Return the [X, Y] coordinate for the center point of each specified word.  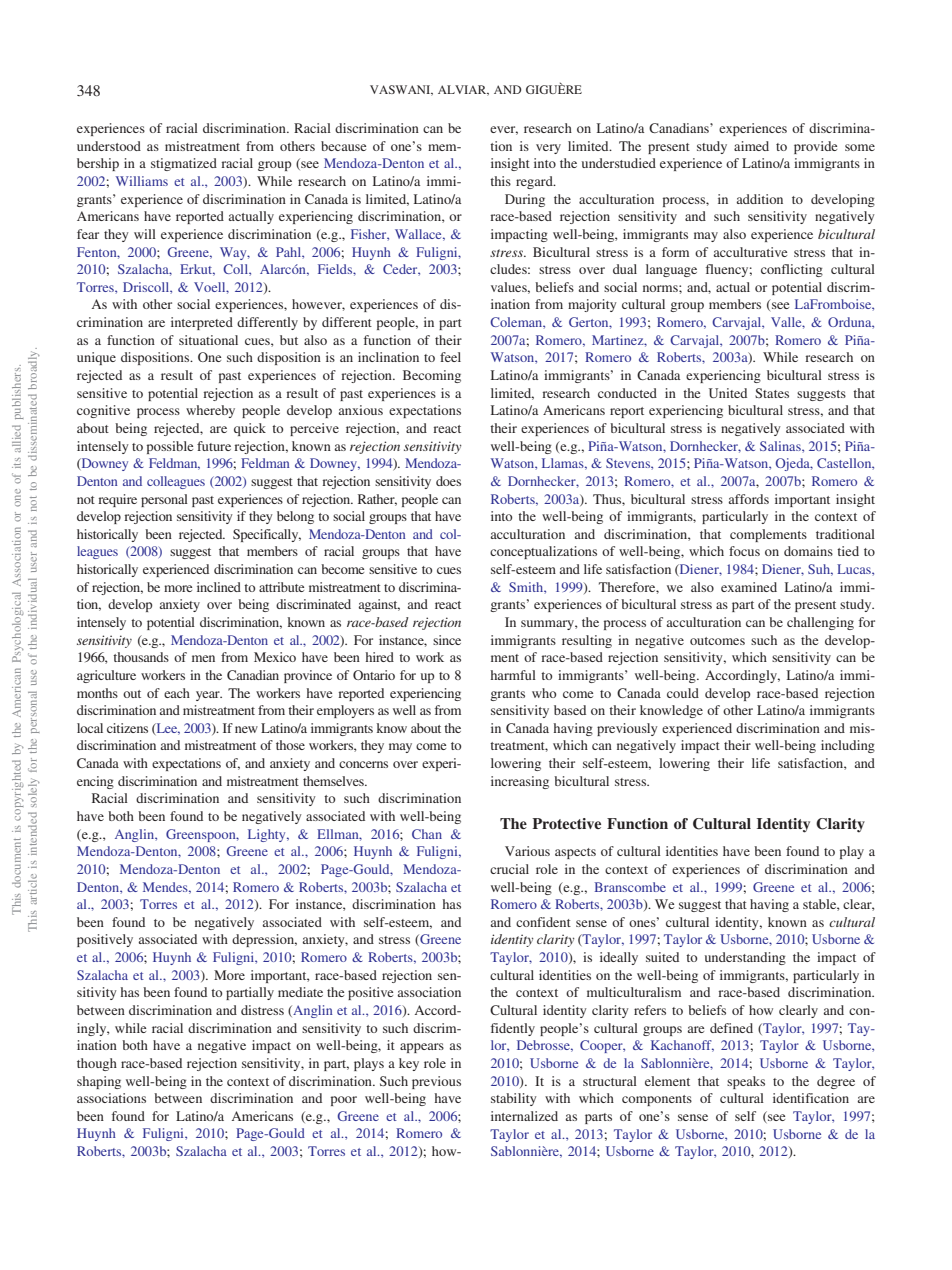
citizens [127, 728]
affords [749, 499]
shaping [99, 1082]
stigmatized [184, 164]
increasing [520, 782]
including [848, 746]
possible [170, 447]
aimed [751, 146]
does [448, 481]
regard [535, 182]
